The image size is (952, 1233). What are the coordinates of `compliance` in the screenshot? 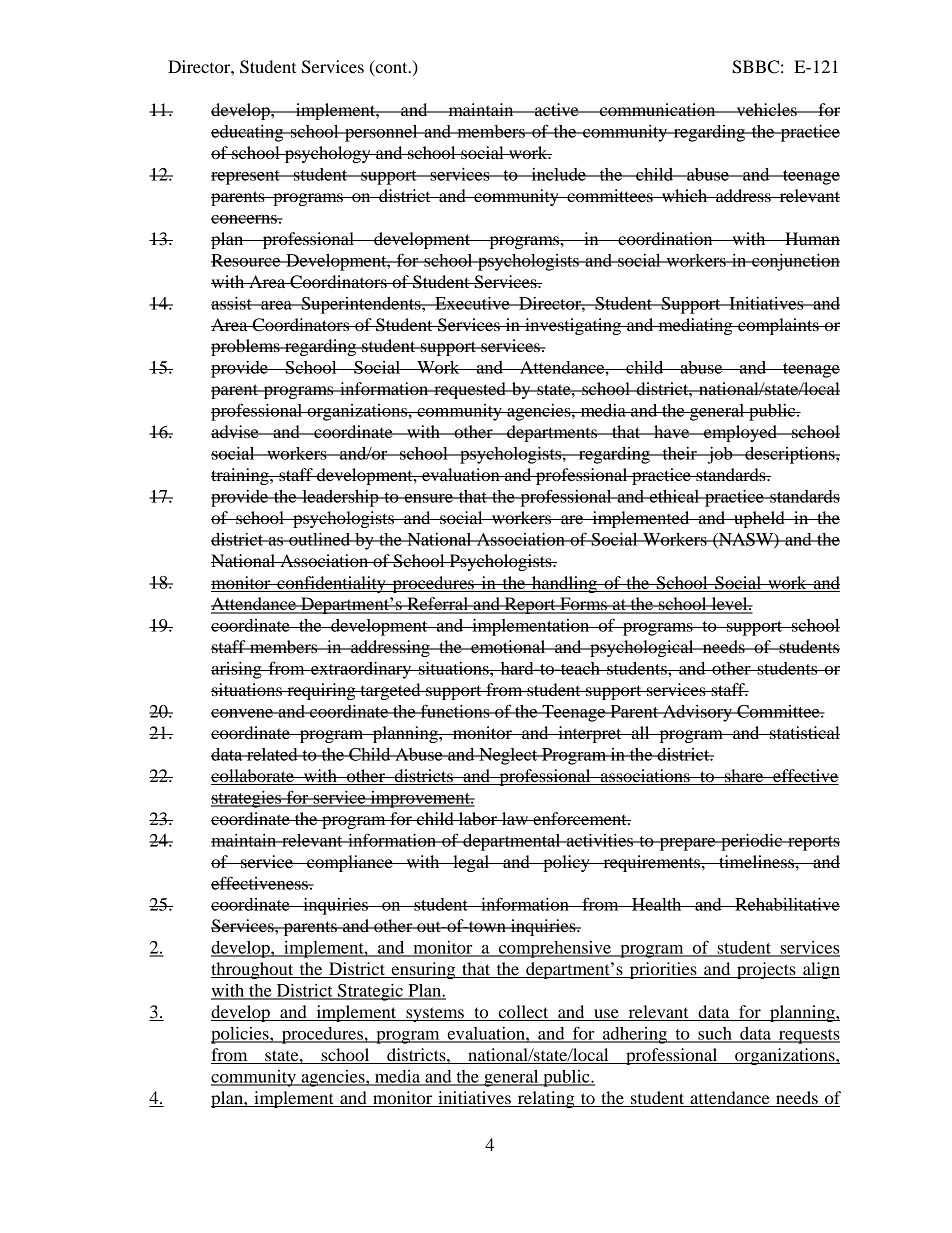 It's located at (350, 863).
